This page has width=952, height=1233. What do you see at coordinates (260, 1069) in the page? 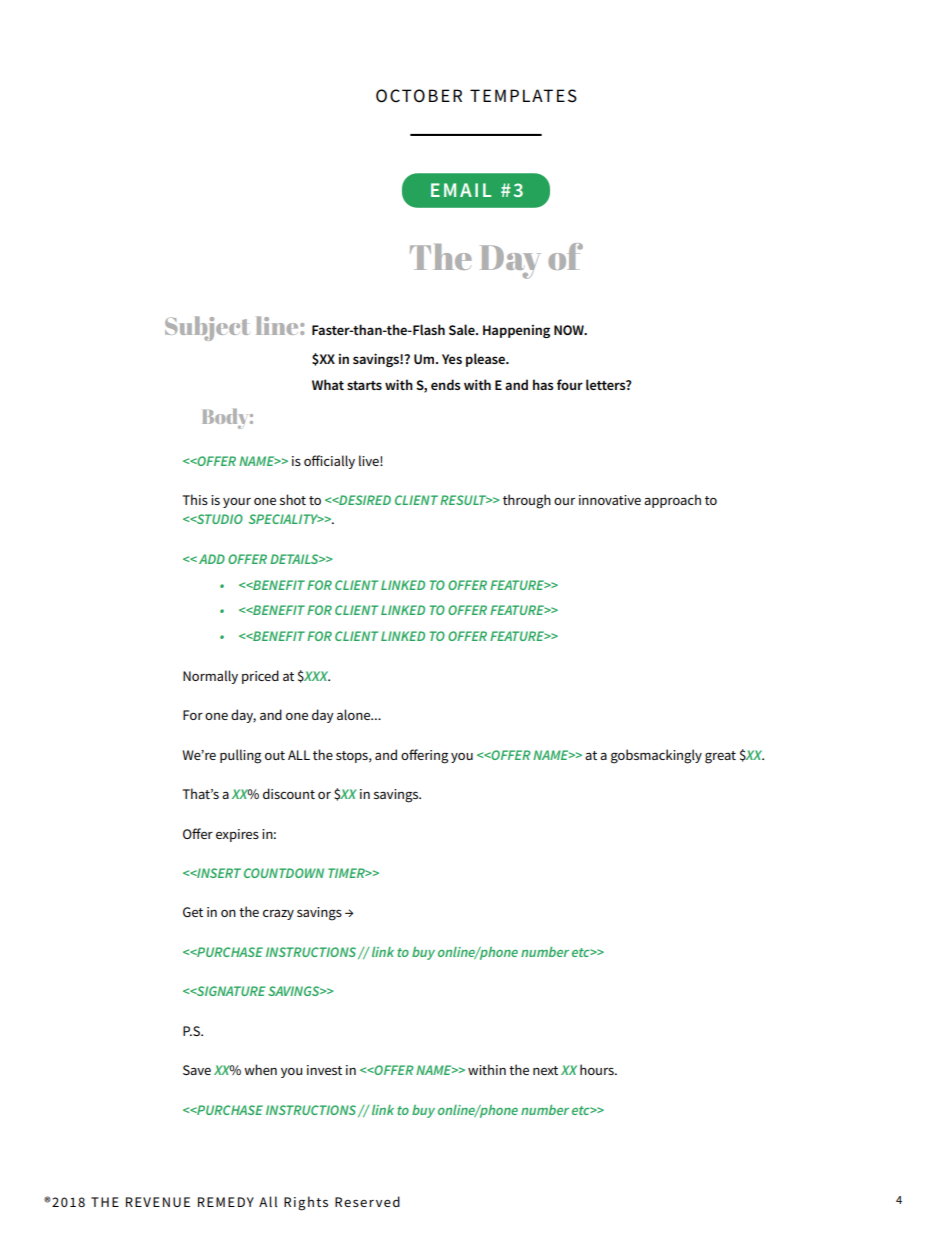
I see `when` at bounding box center [260, 1069].
